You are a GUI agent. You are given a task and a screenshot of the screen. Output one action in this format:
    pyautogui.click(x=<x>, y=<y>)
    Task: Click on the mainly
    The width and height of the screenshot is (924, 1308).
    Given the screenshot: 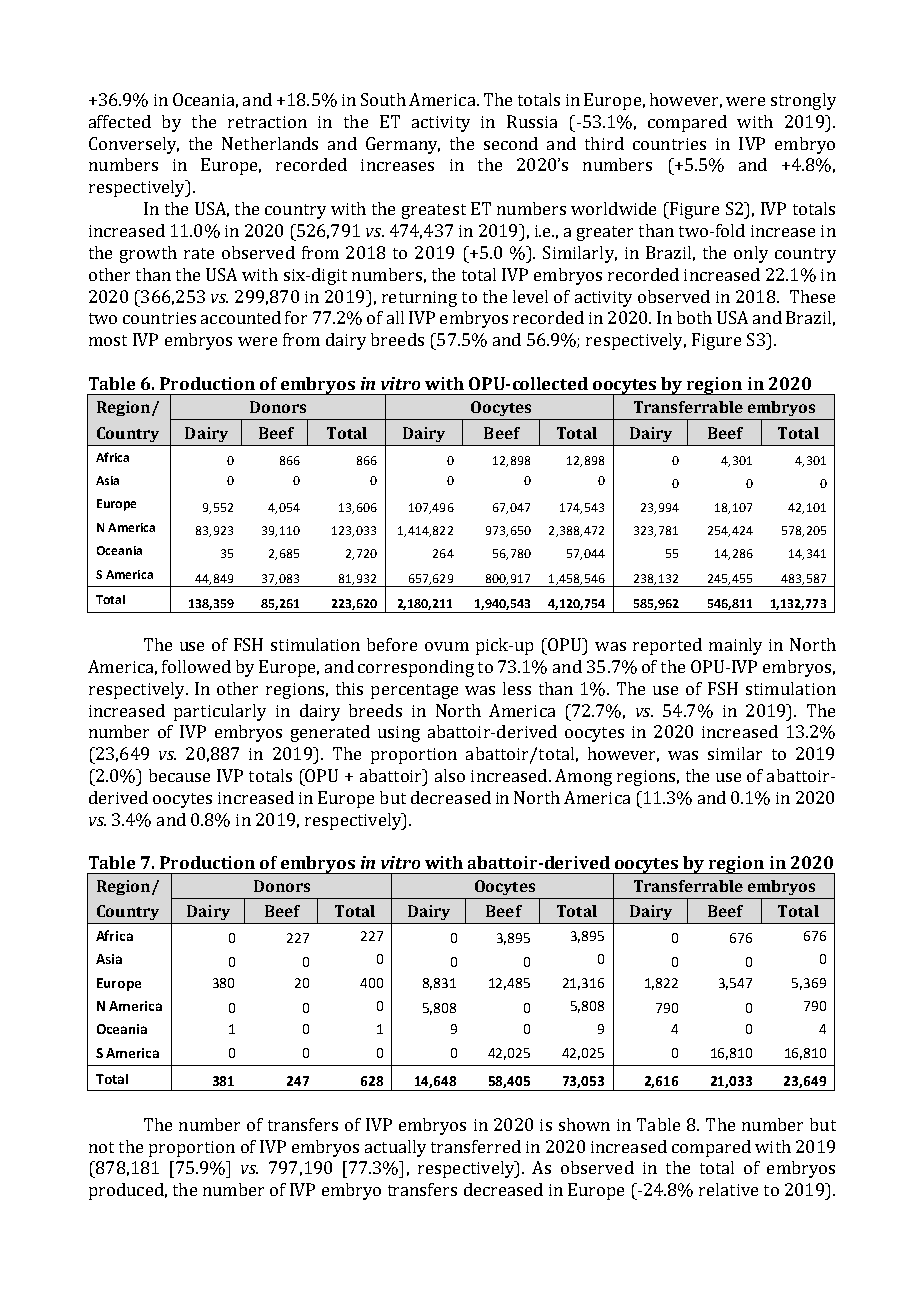 What is the action you would take?
    pyautogui.click(x=735, y=646)
